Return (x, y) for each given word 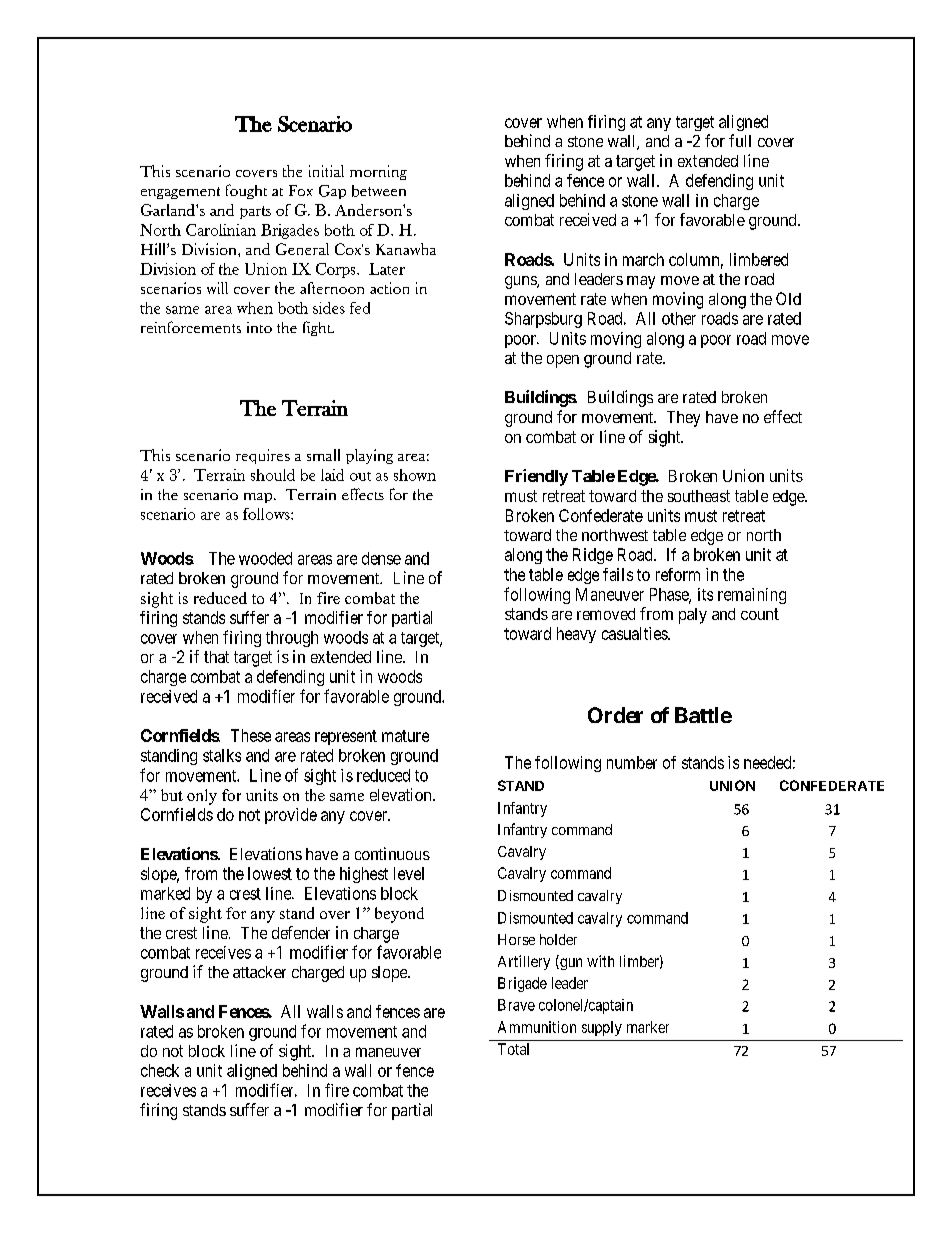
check (160, 1070)
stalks (222, 755)
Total (513, 1049)
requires (263, 456)
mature (405, 736)
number (632, 762)
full (740, 140)
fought (246, 191)
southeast (699, 496)
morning (378, 172)
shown (415, 475)
